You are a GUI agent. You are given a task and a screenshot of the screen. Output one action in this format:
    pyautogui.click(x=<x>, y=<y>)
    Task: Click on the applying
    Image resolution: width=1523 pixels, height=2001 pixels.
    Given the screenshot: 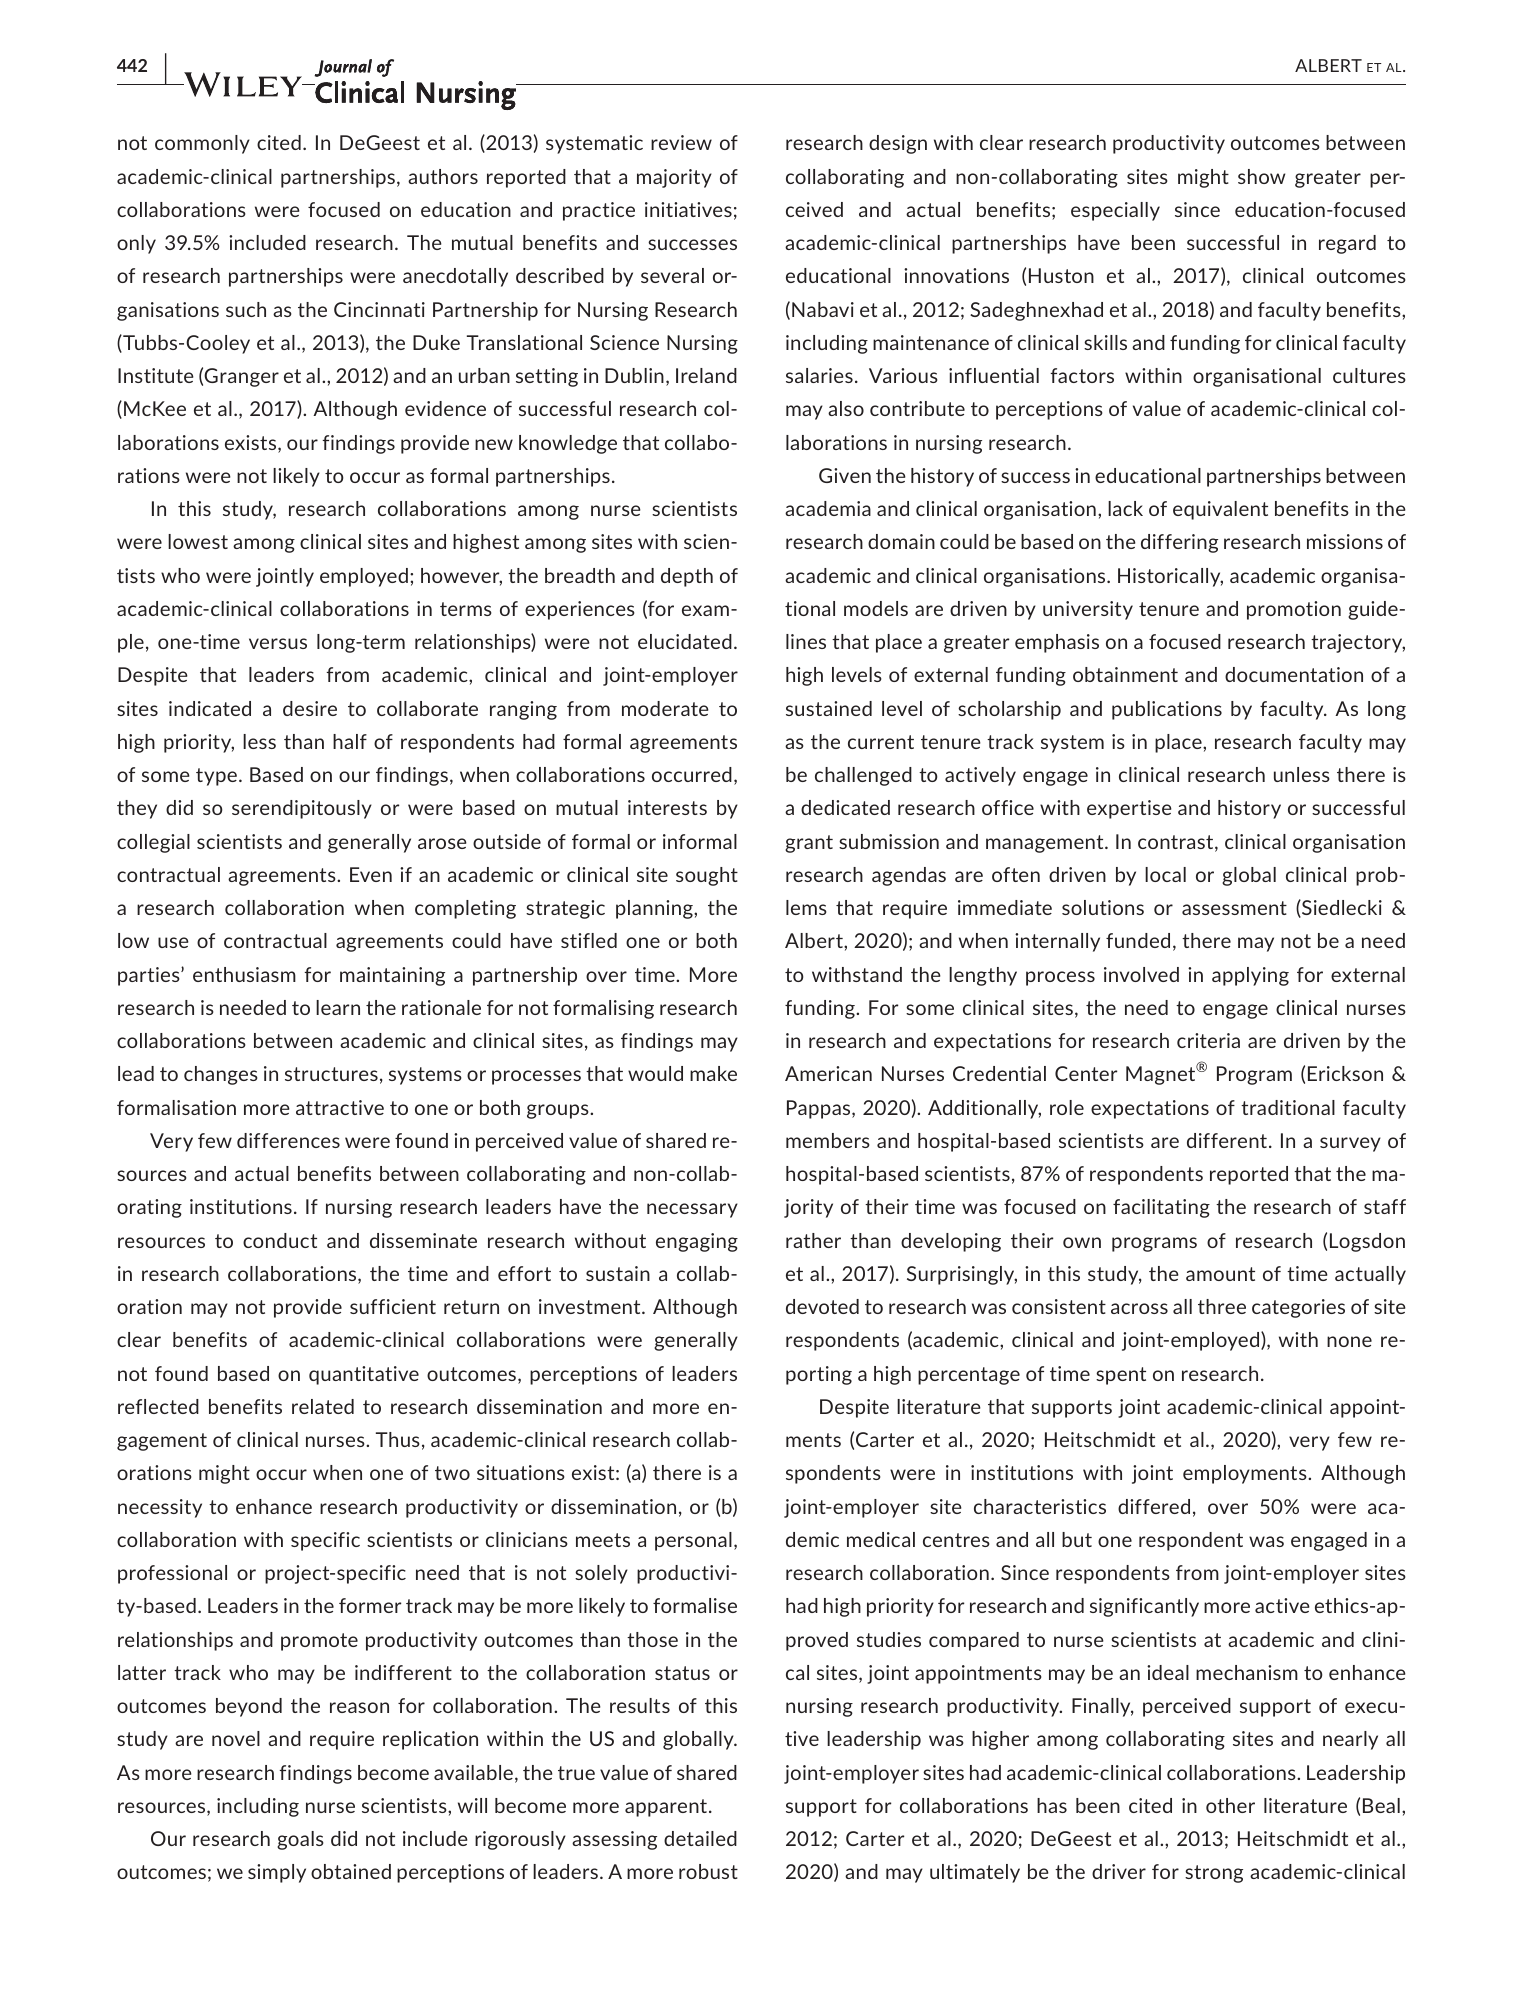 What is the action you would take?
    pyautogui.click(x=1250, y=976)
